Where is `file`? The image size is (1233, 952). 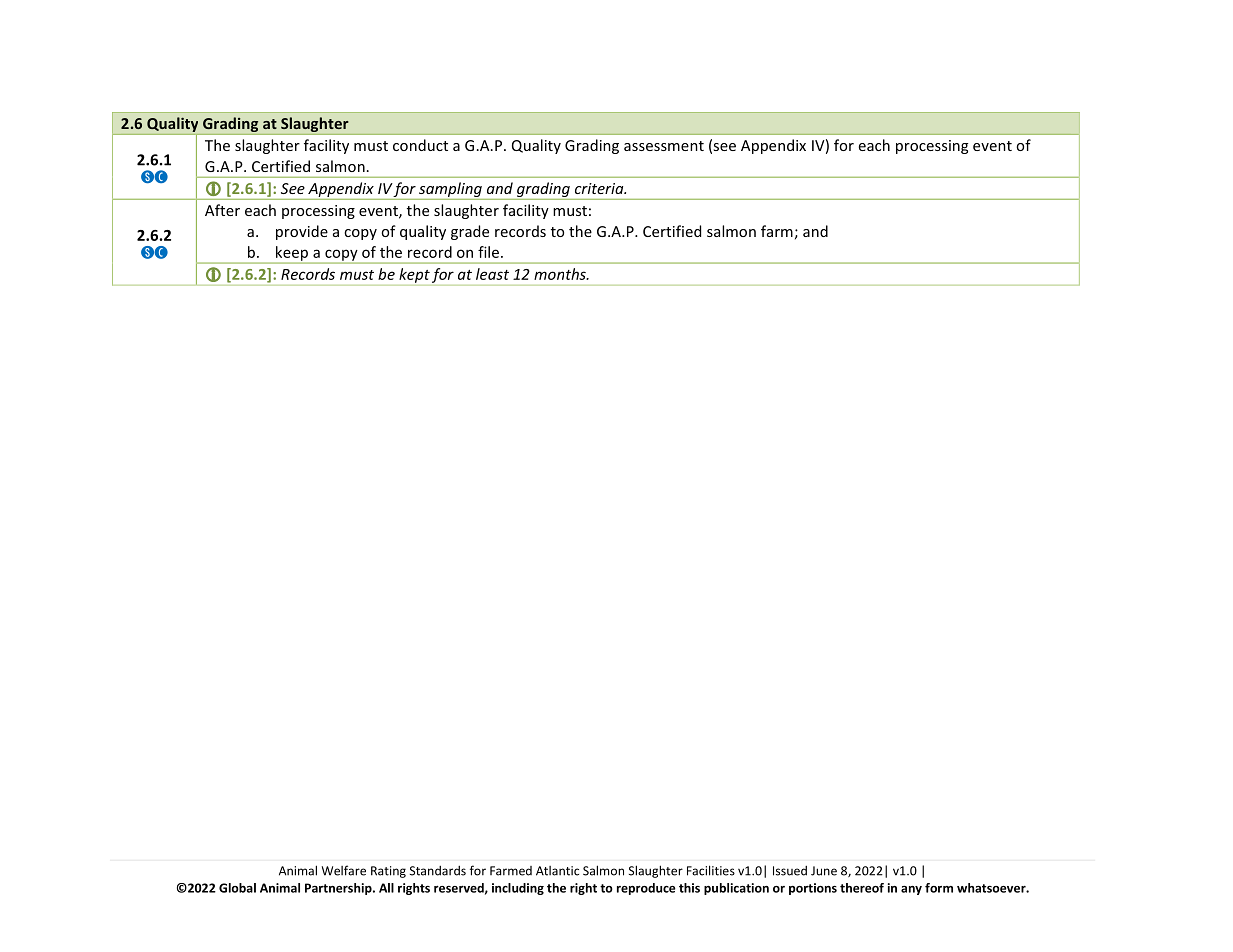
file is located at coordinates (490, 252).
